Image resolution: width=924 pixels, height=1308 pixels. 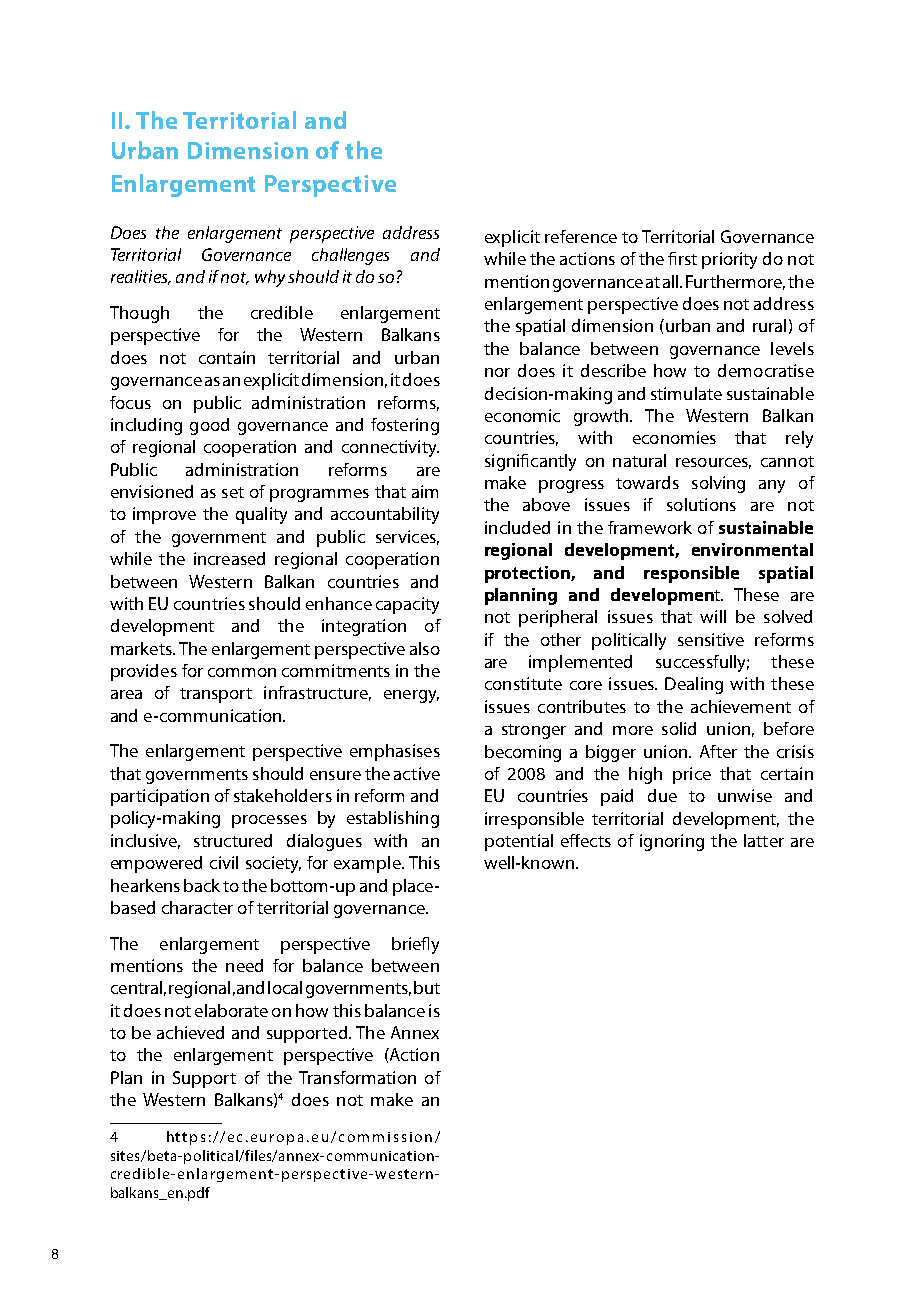 What do you see at coordinates (190, 1032) in the screenshot?
I see `achieved` at bounding box center [190, 1032].
